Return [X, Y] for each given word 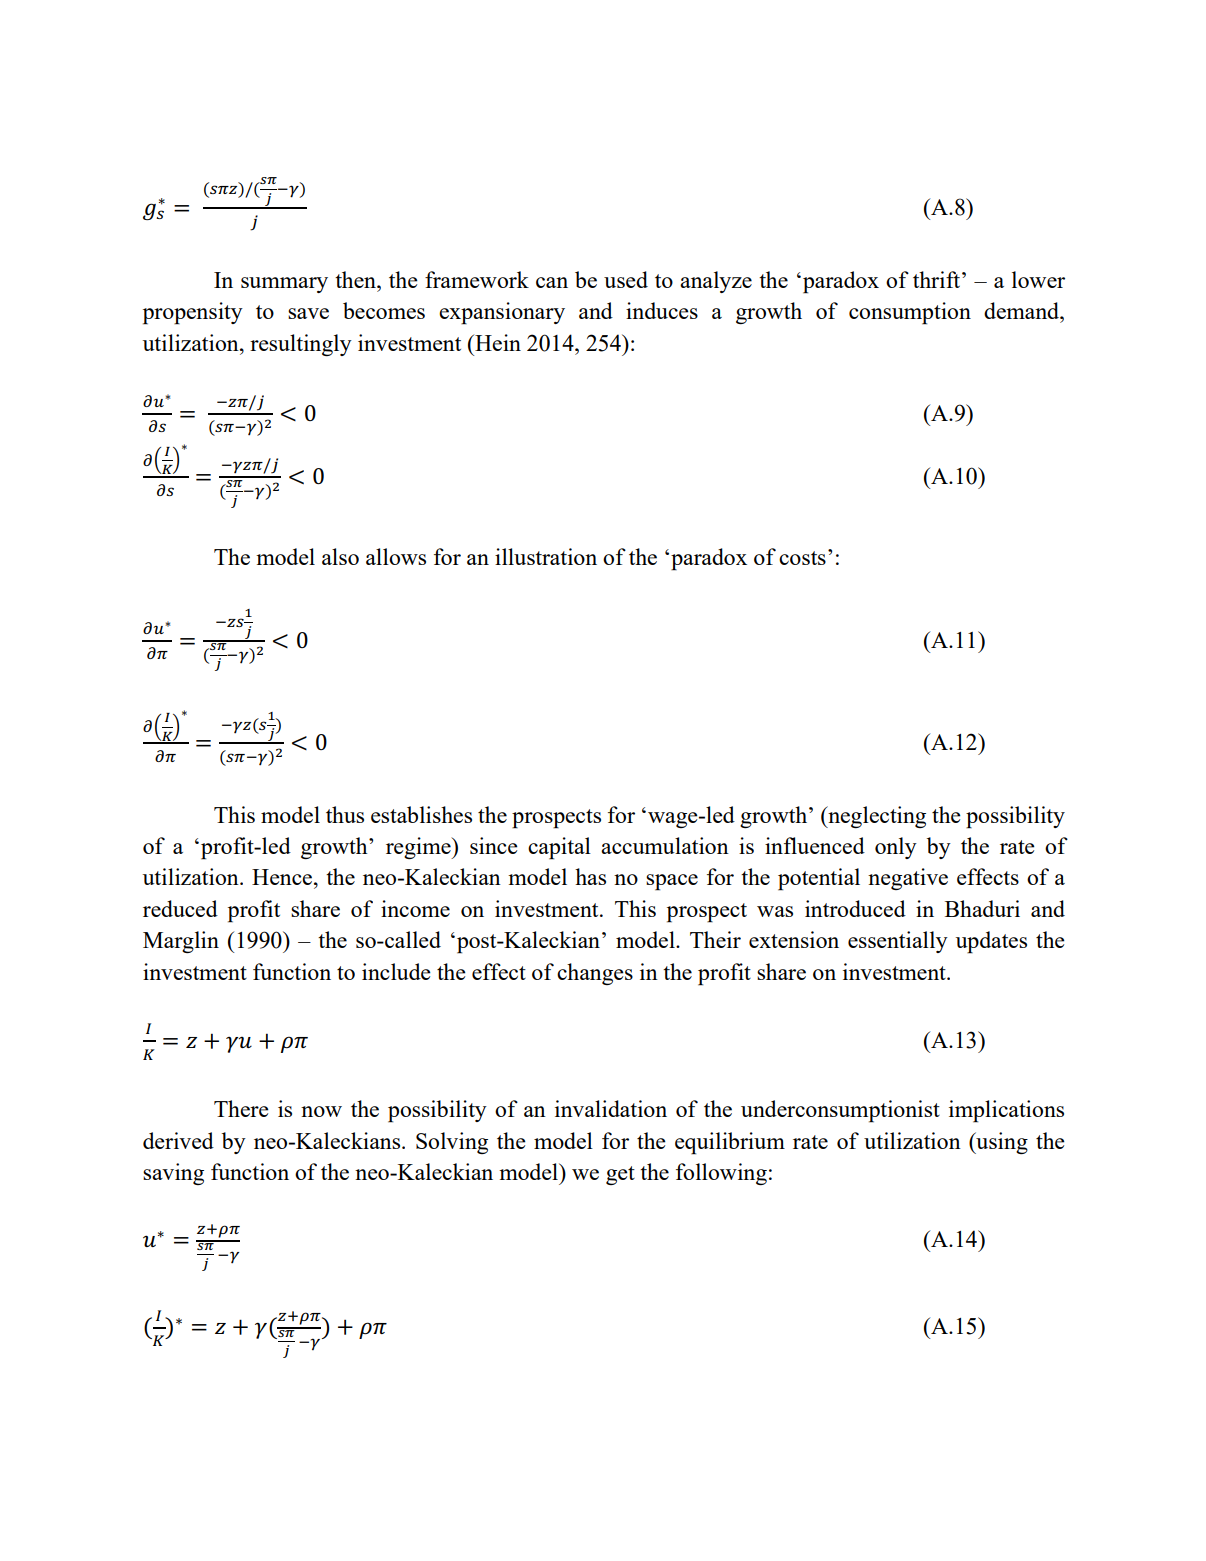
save [308, 313]
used [626, 279]
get [620, 1175]
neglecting [876, 817]
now [321, 1111]
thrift [938, 279]
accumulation [665, 845]
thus [345, 814]
